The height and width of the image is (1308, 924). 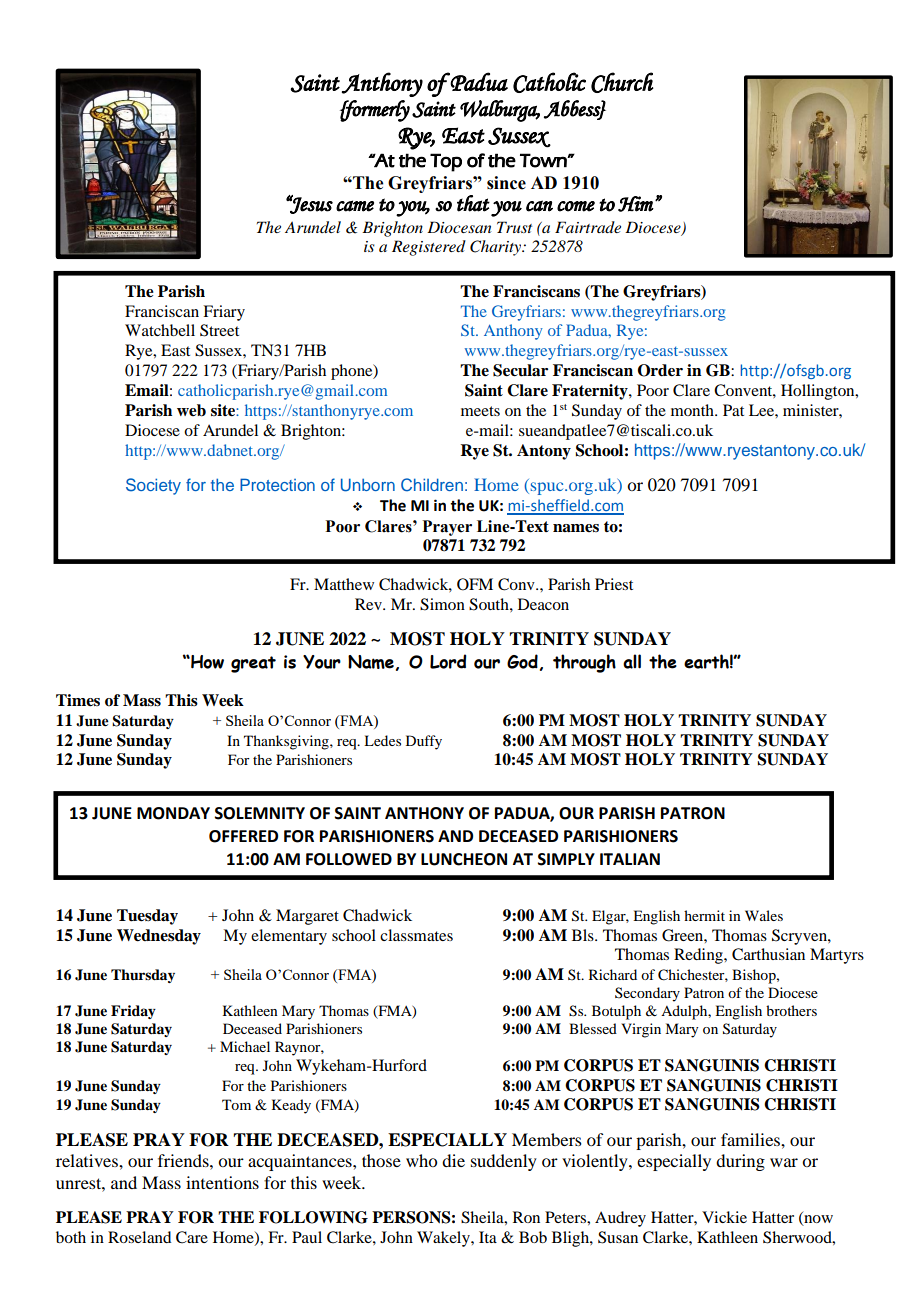 What do you see at coordinates (192, 1237) in the image?
I see `Care` at bounding box center [192, 1237].
